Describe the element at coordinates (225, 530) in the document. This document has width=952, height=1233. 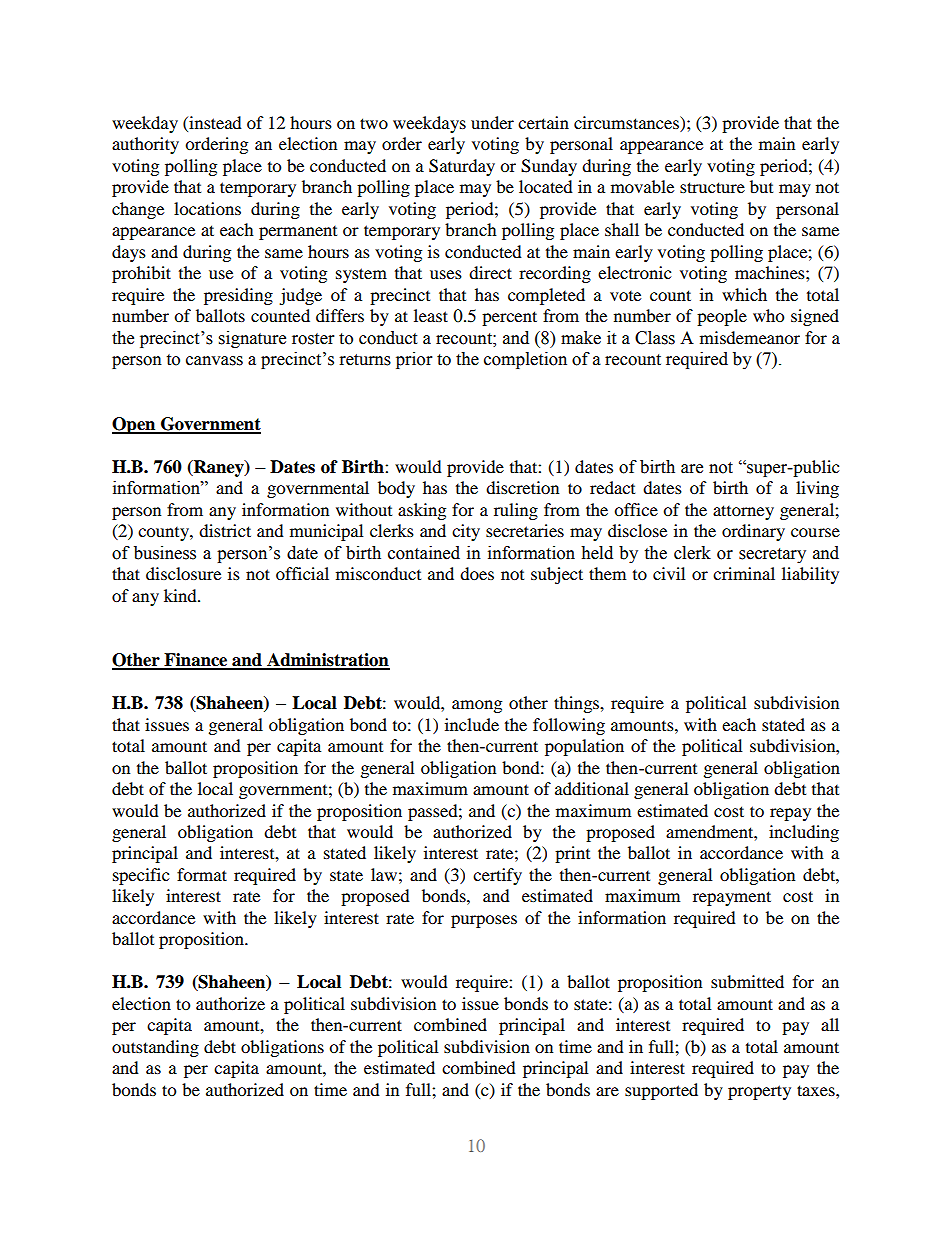
I see `district` at that location.
